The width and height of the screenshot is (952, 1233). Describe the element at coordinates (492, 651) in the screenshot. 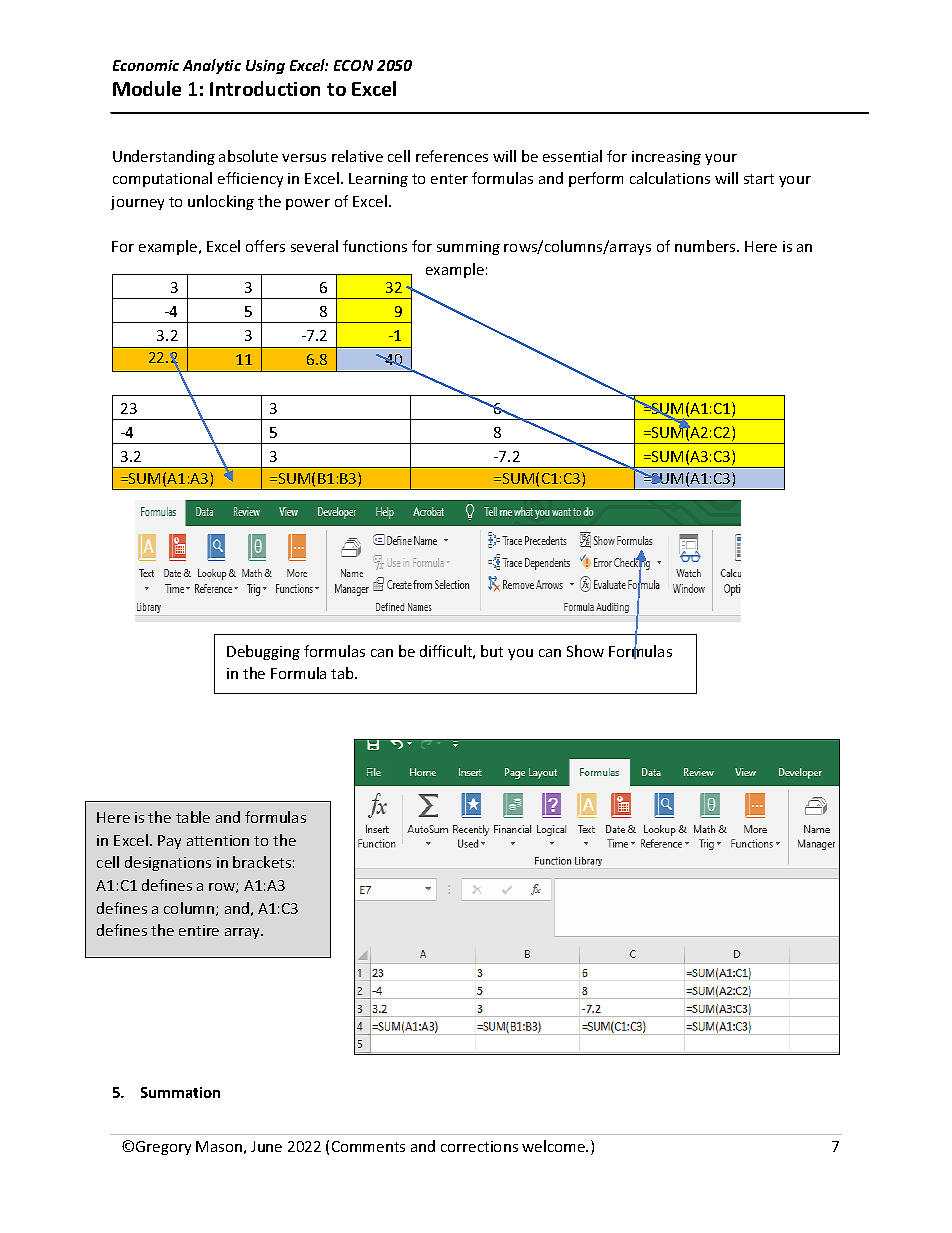

I see `but` at that location.
